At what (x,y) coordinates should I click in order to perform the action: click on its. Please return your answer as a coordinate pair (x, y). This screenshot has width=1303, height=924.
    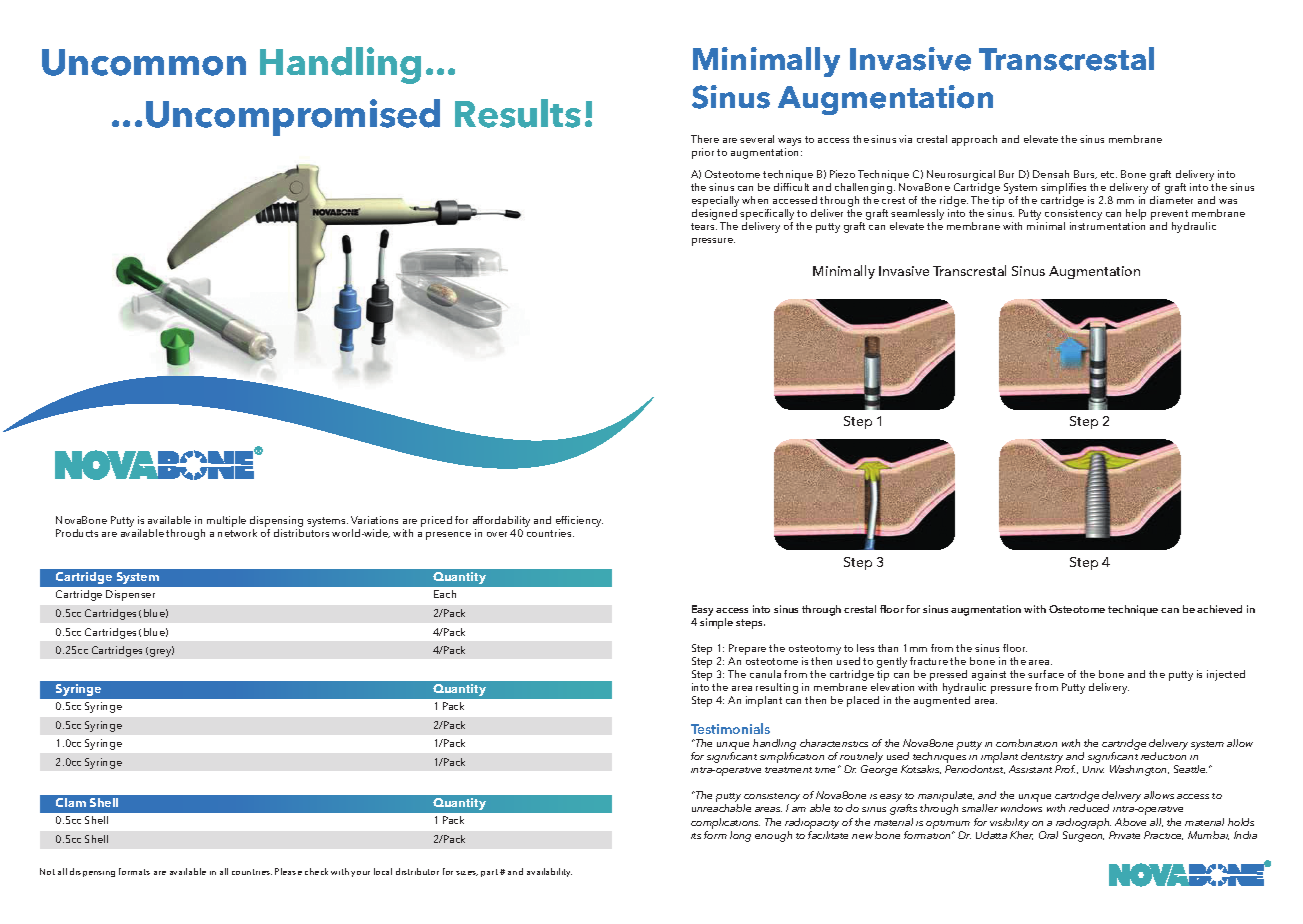
    Looking at the image, I should click on (696, 836).
